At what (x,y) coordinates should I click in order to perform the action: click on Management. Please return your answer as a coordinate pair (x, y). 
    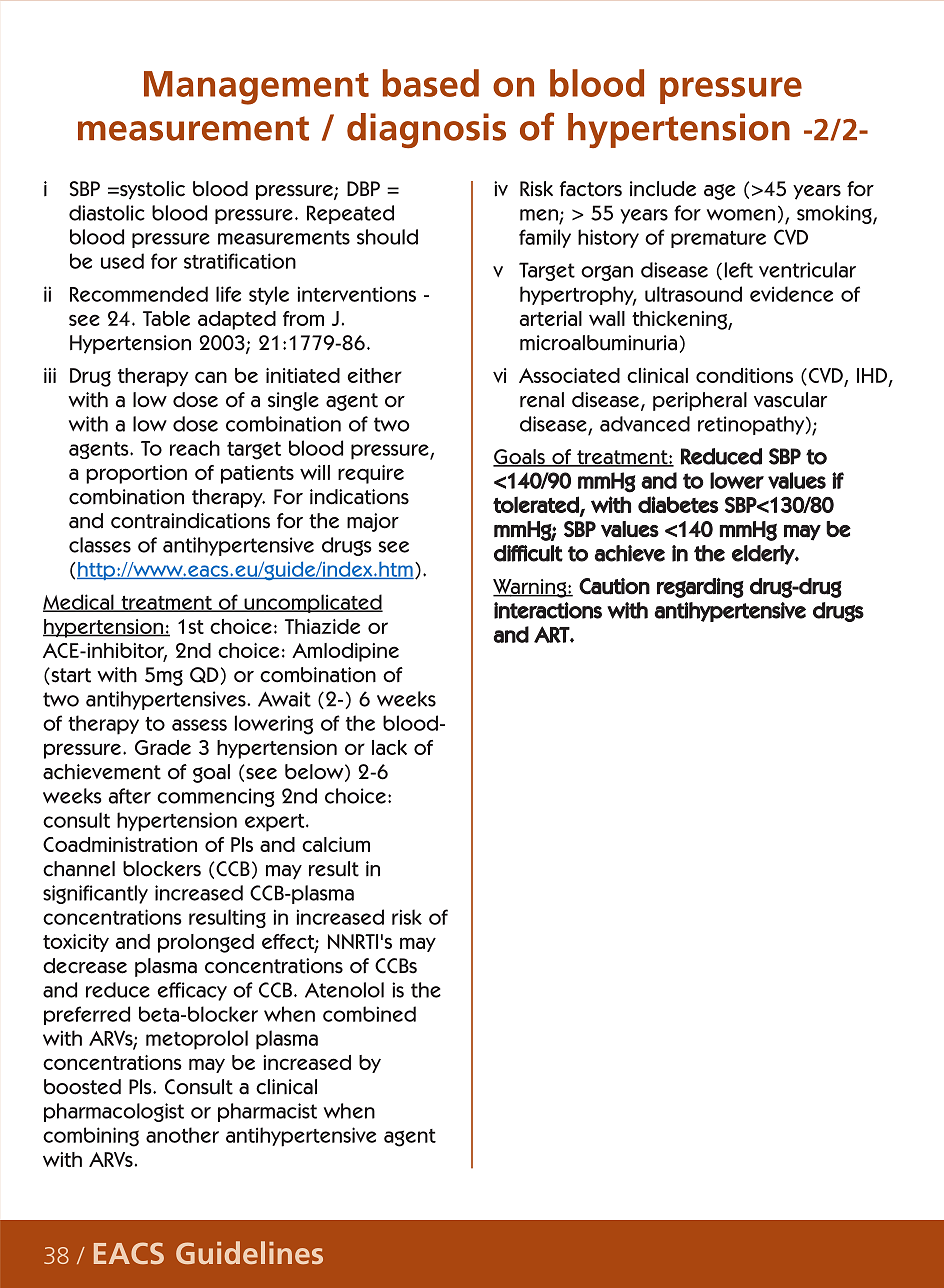
    Looking at the image, I should click on (256, 88).
